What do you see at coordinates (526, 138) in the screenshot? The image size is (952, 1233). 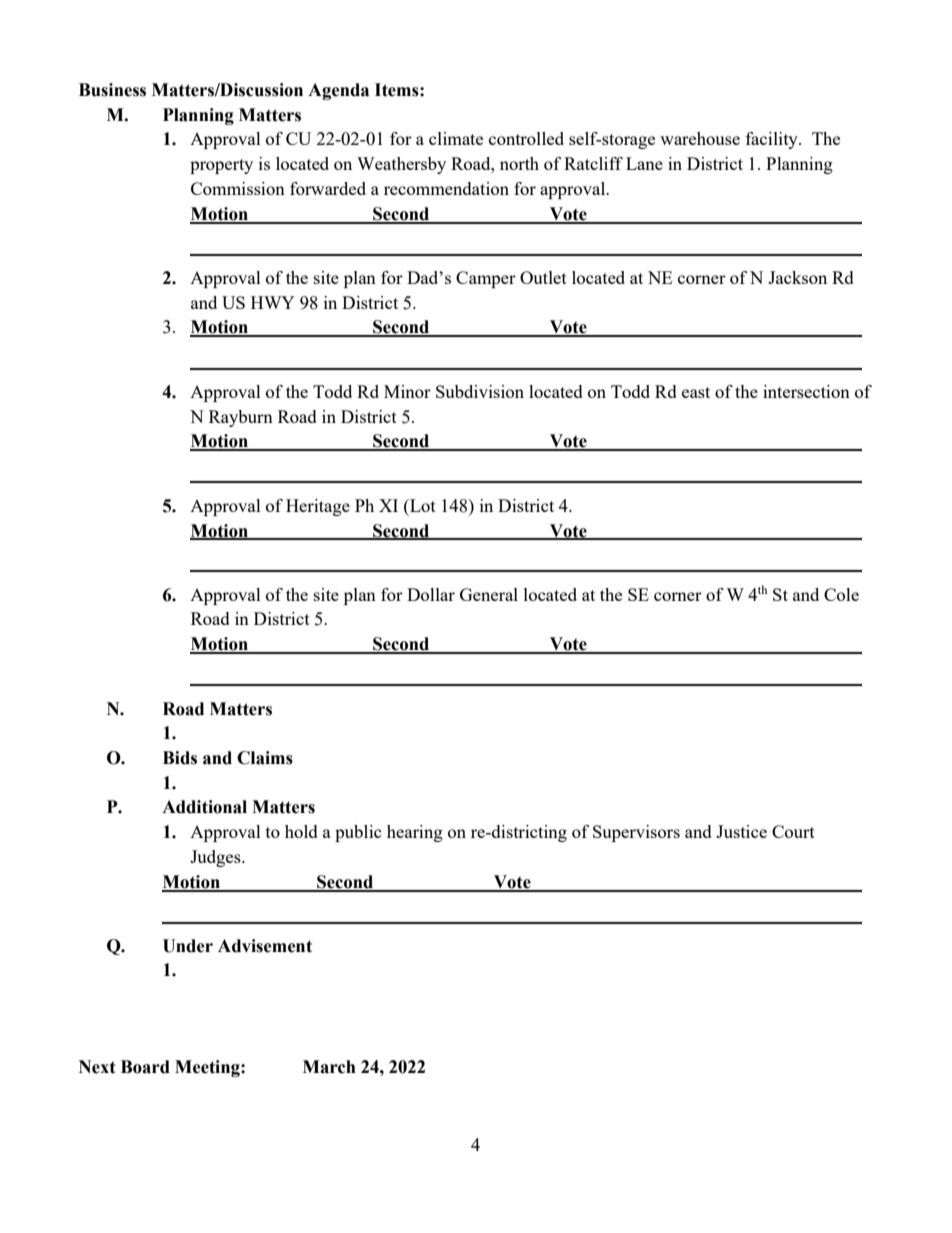 I see `controlled` at bounding box center [526, 138].
